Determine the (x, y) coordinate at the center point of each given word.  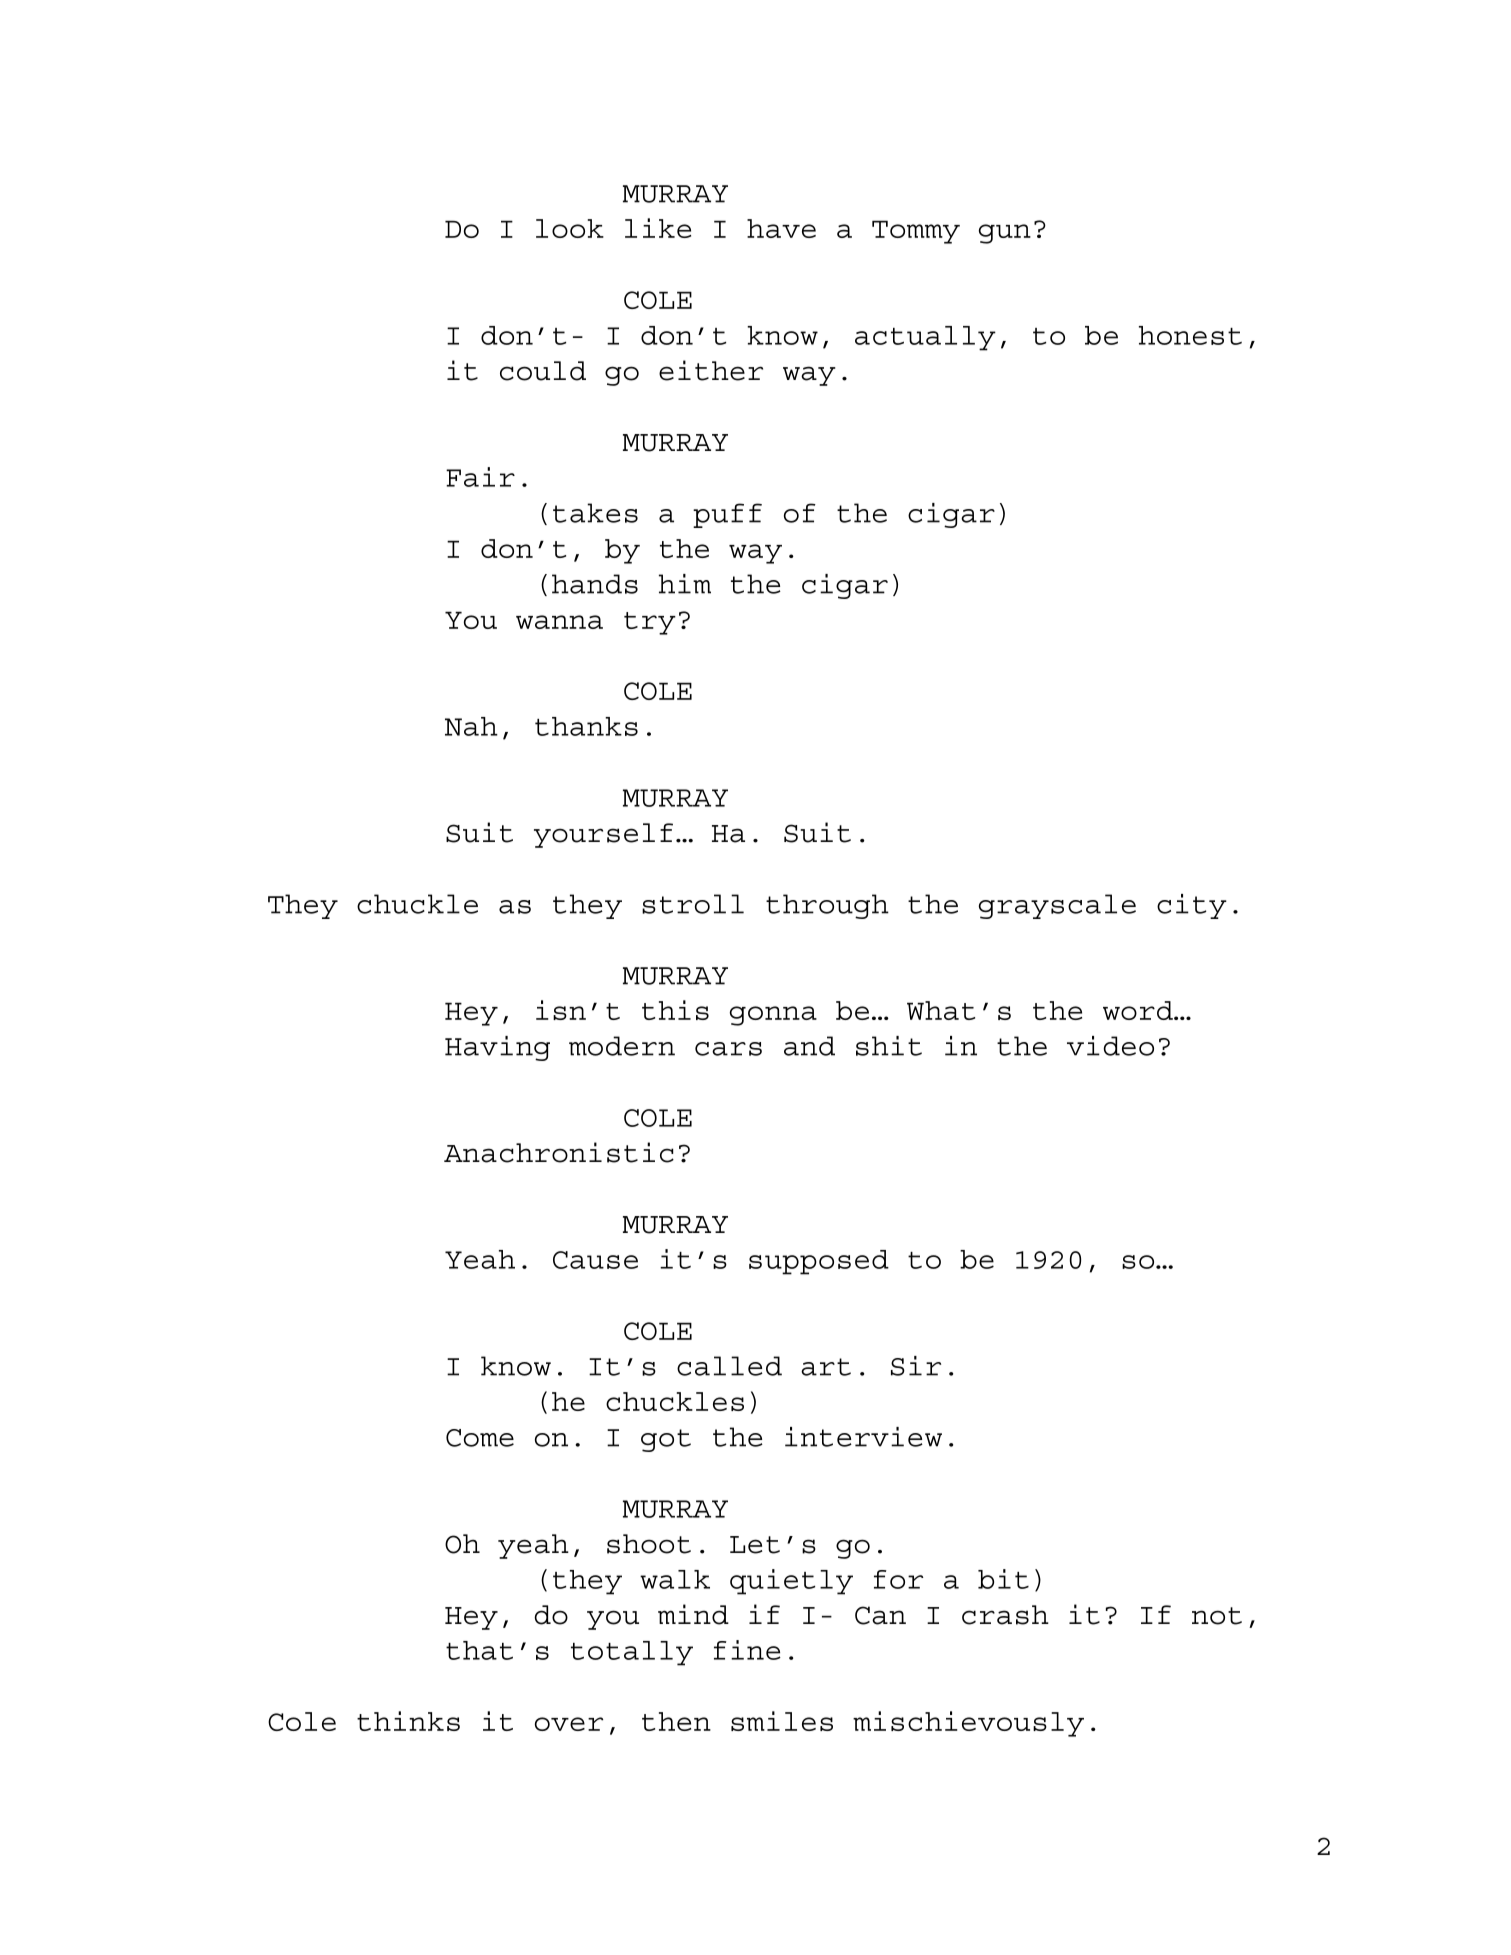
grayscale (1057, 906)
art (826, 1367)
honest (1190, 335)
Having (497, 1048)
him (685, 584)
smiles (782, 1721)
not (1217, 1616)
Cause (595, 1260)
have (781, 228)
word (1139, 1010)
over (569, 1724)
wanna (559, 622)
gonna (773, 1016)
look (570, 228)
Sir (916, 1366)
